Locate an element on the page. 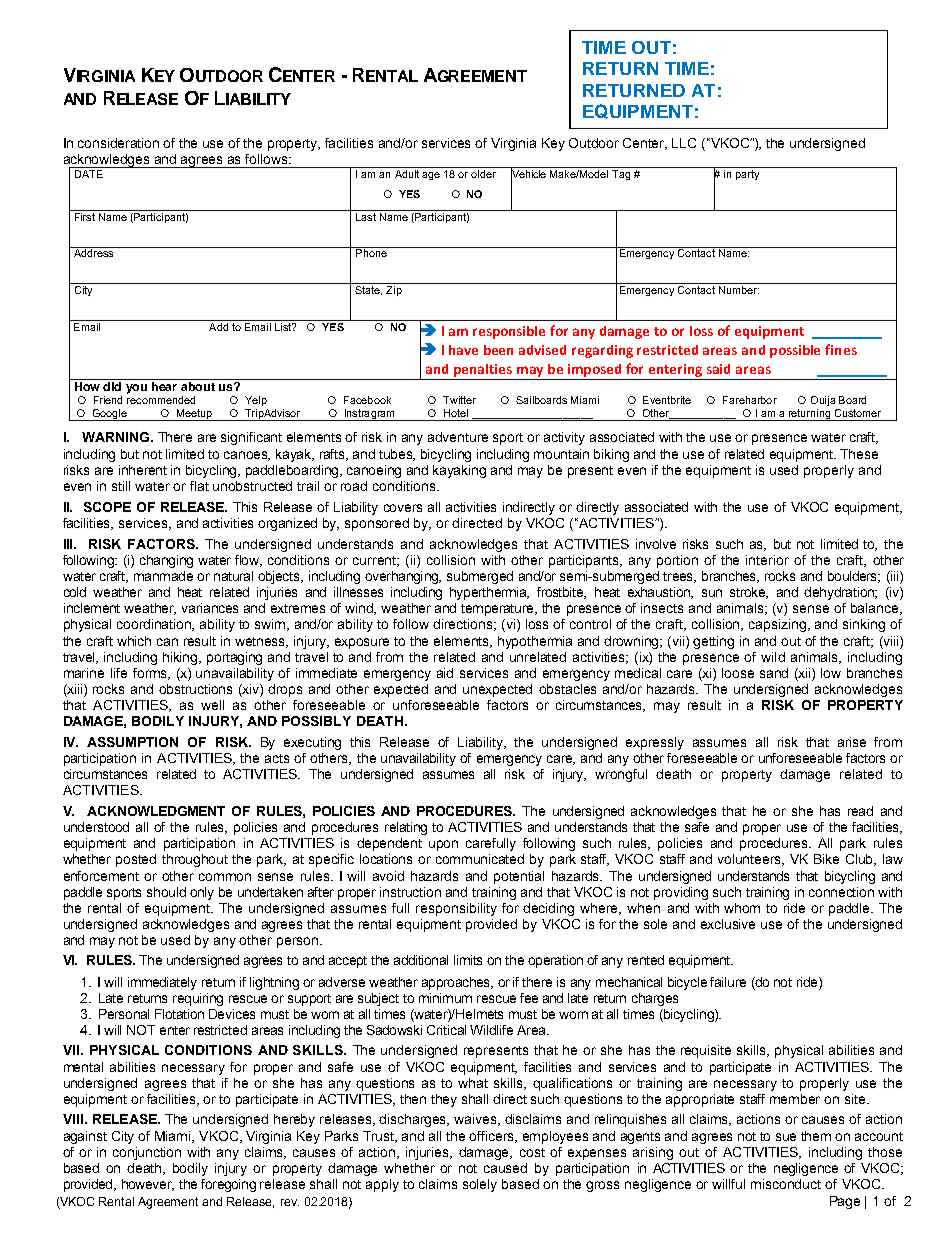 This document has height=1233, width=952. officers is located at coordinates (493, 1137).
